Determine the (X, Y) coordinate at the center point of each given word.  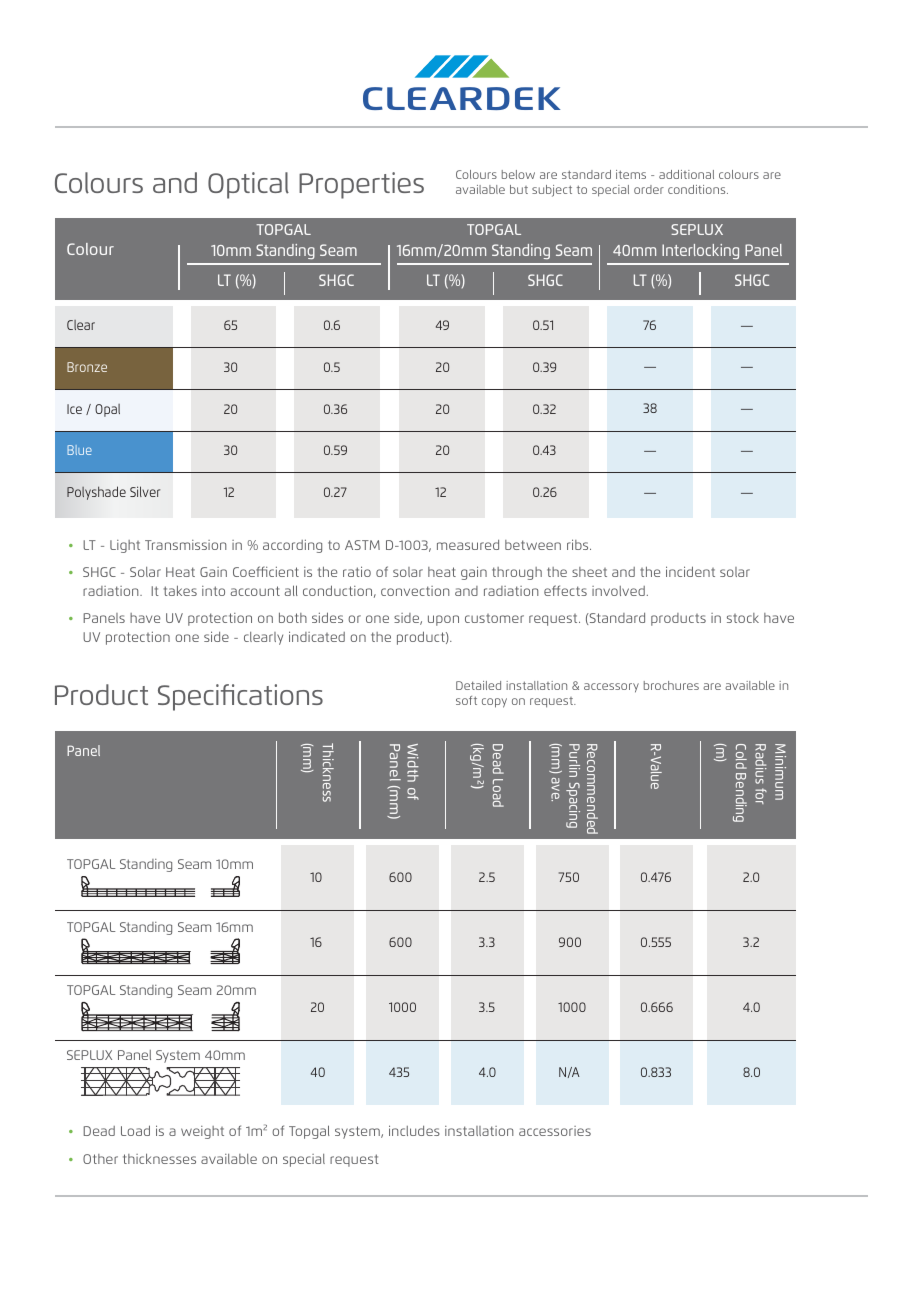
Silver (145, 491)
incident (690, 571)
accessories (555, 1131)
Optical (248, 185)
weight (202, 1132)
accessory (611, 688)
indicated (317, 636)
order (649, 189)
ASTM (362, 545)
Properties (361, 185)
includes (414, 1130)
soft (466, 700)
